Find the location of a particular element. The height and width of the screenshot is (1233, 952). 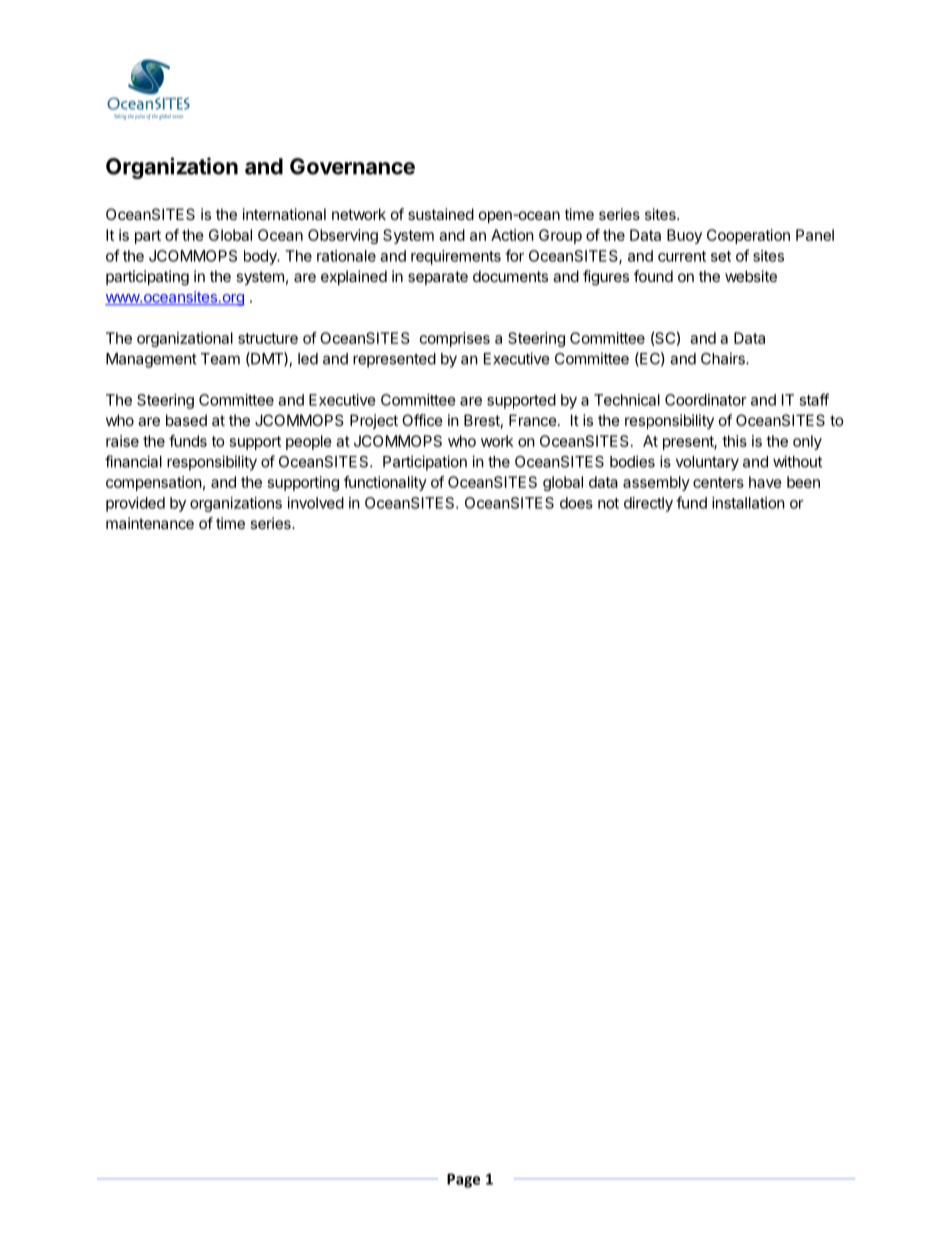

sustained is located at coordinates (441, 214).
